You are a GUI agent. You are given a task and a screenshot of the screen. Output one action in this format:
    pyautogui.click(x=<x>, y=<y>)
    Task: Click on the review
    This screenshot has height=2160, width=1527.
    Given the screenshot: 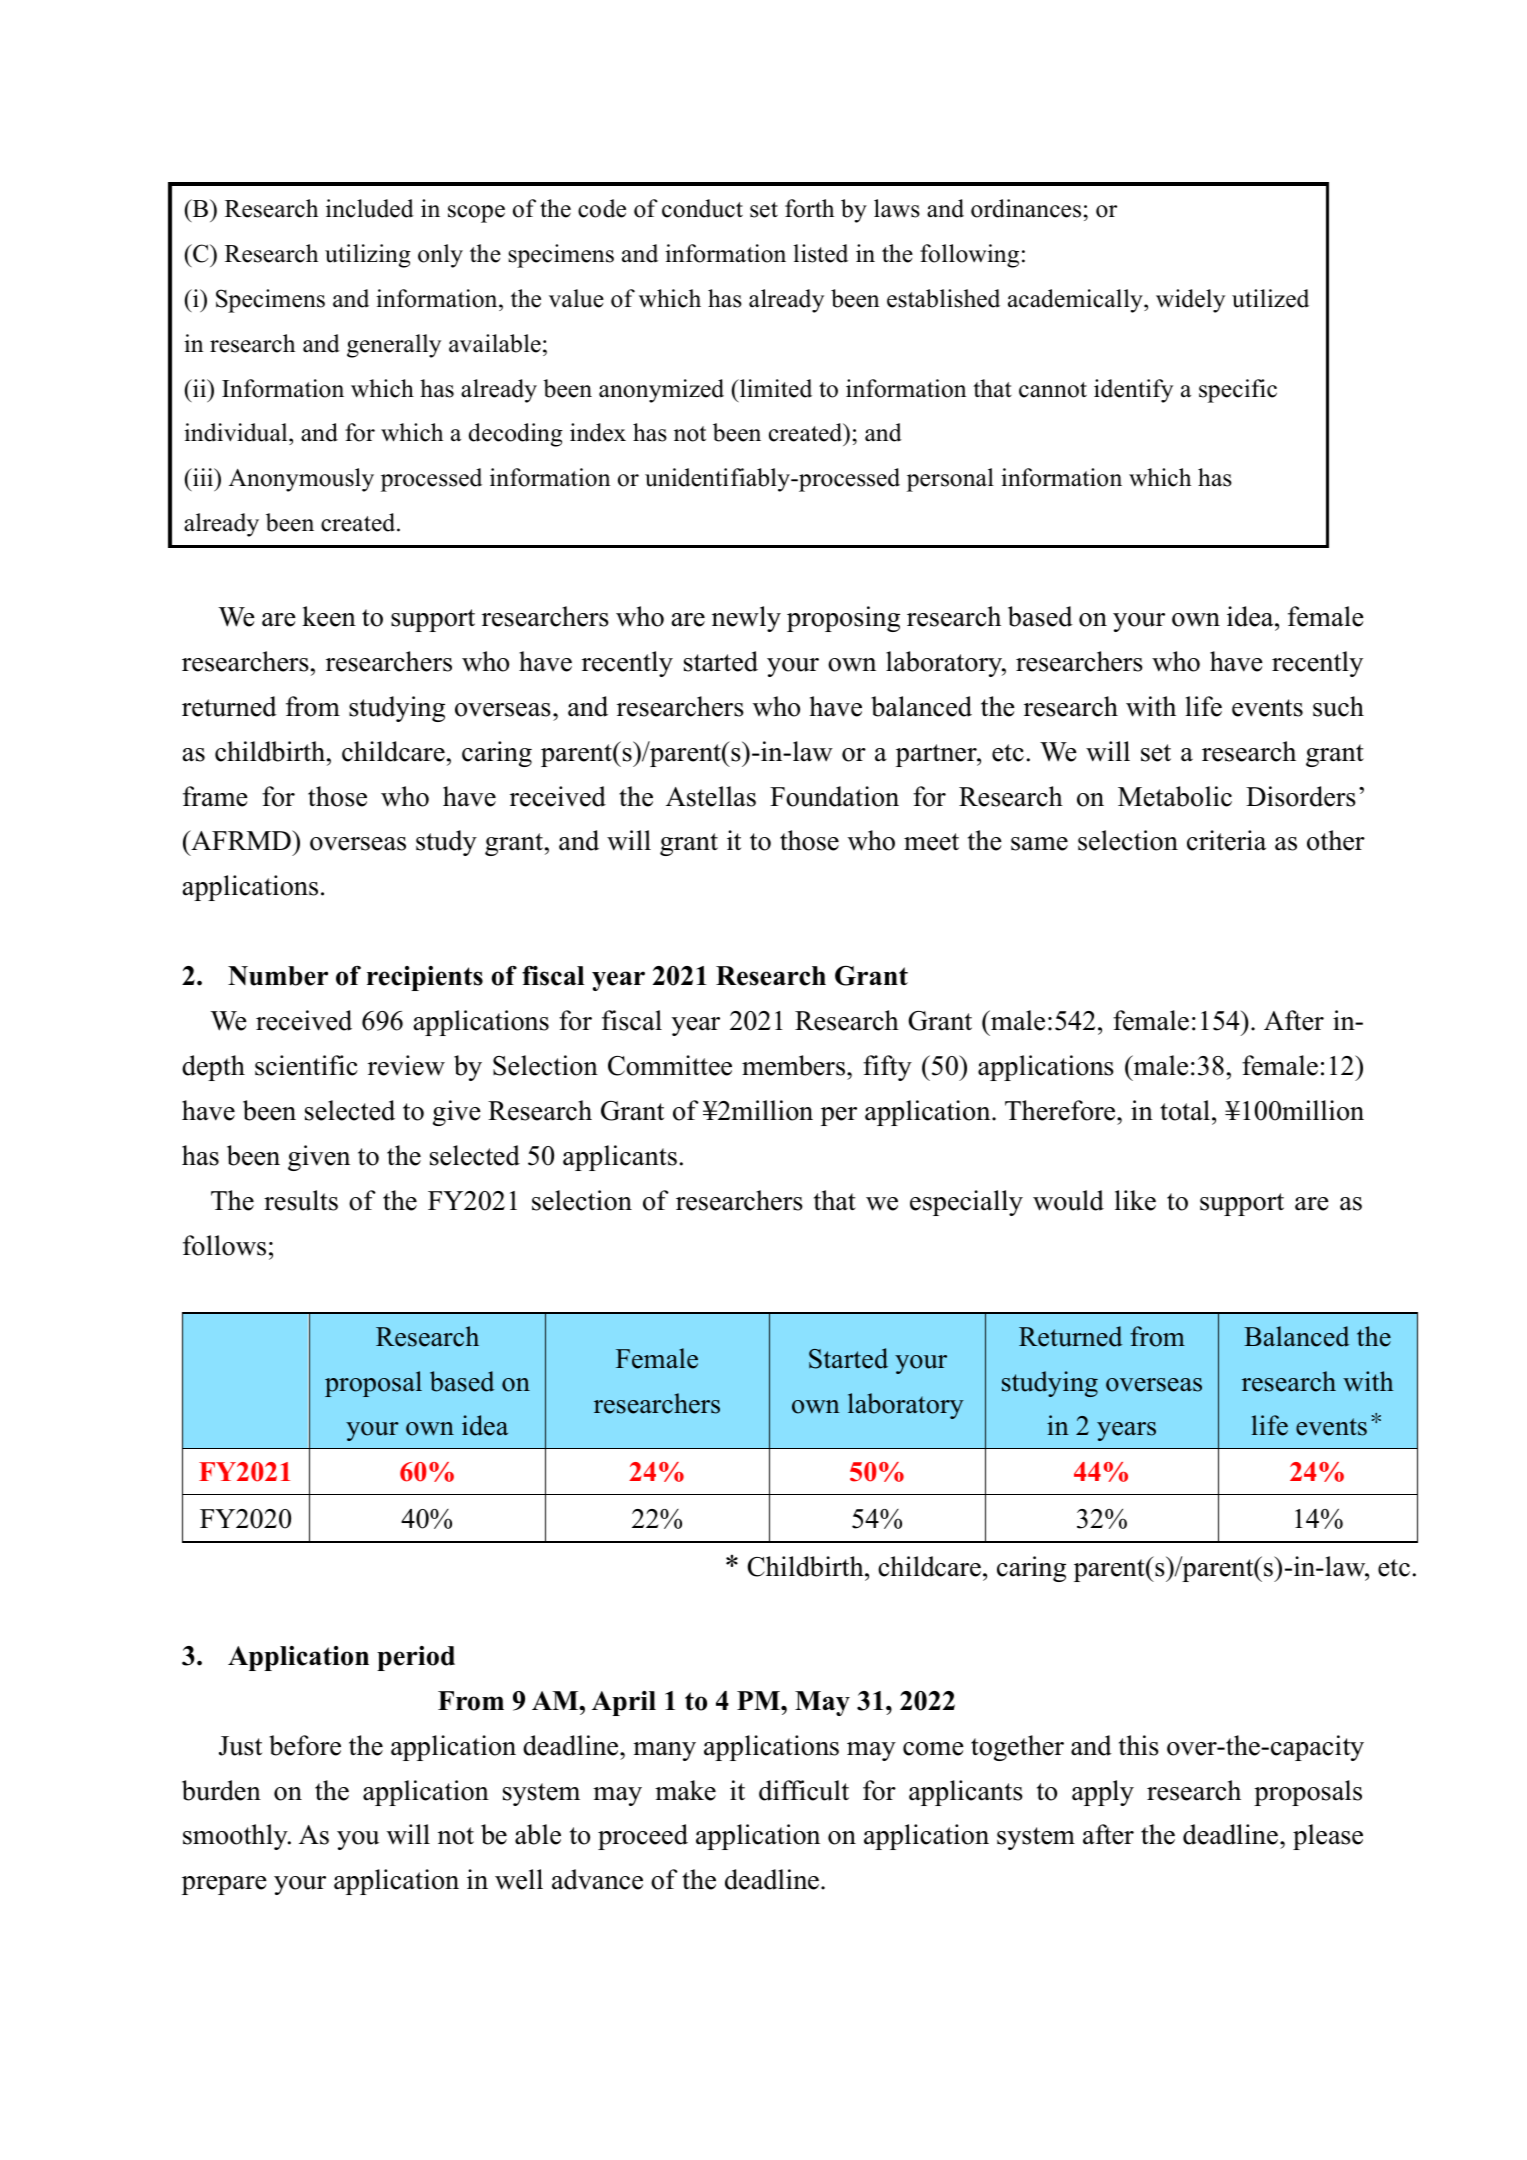 What is the action you would take?
    pyautogui.click(x=406, y=1065)
